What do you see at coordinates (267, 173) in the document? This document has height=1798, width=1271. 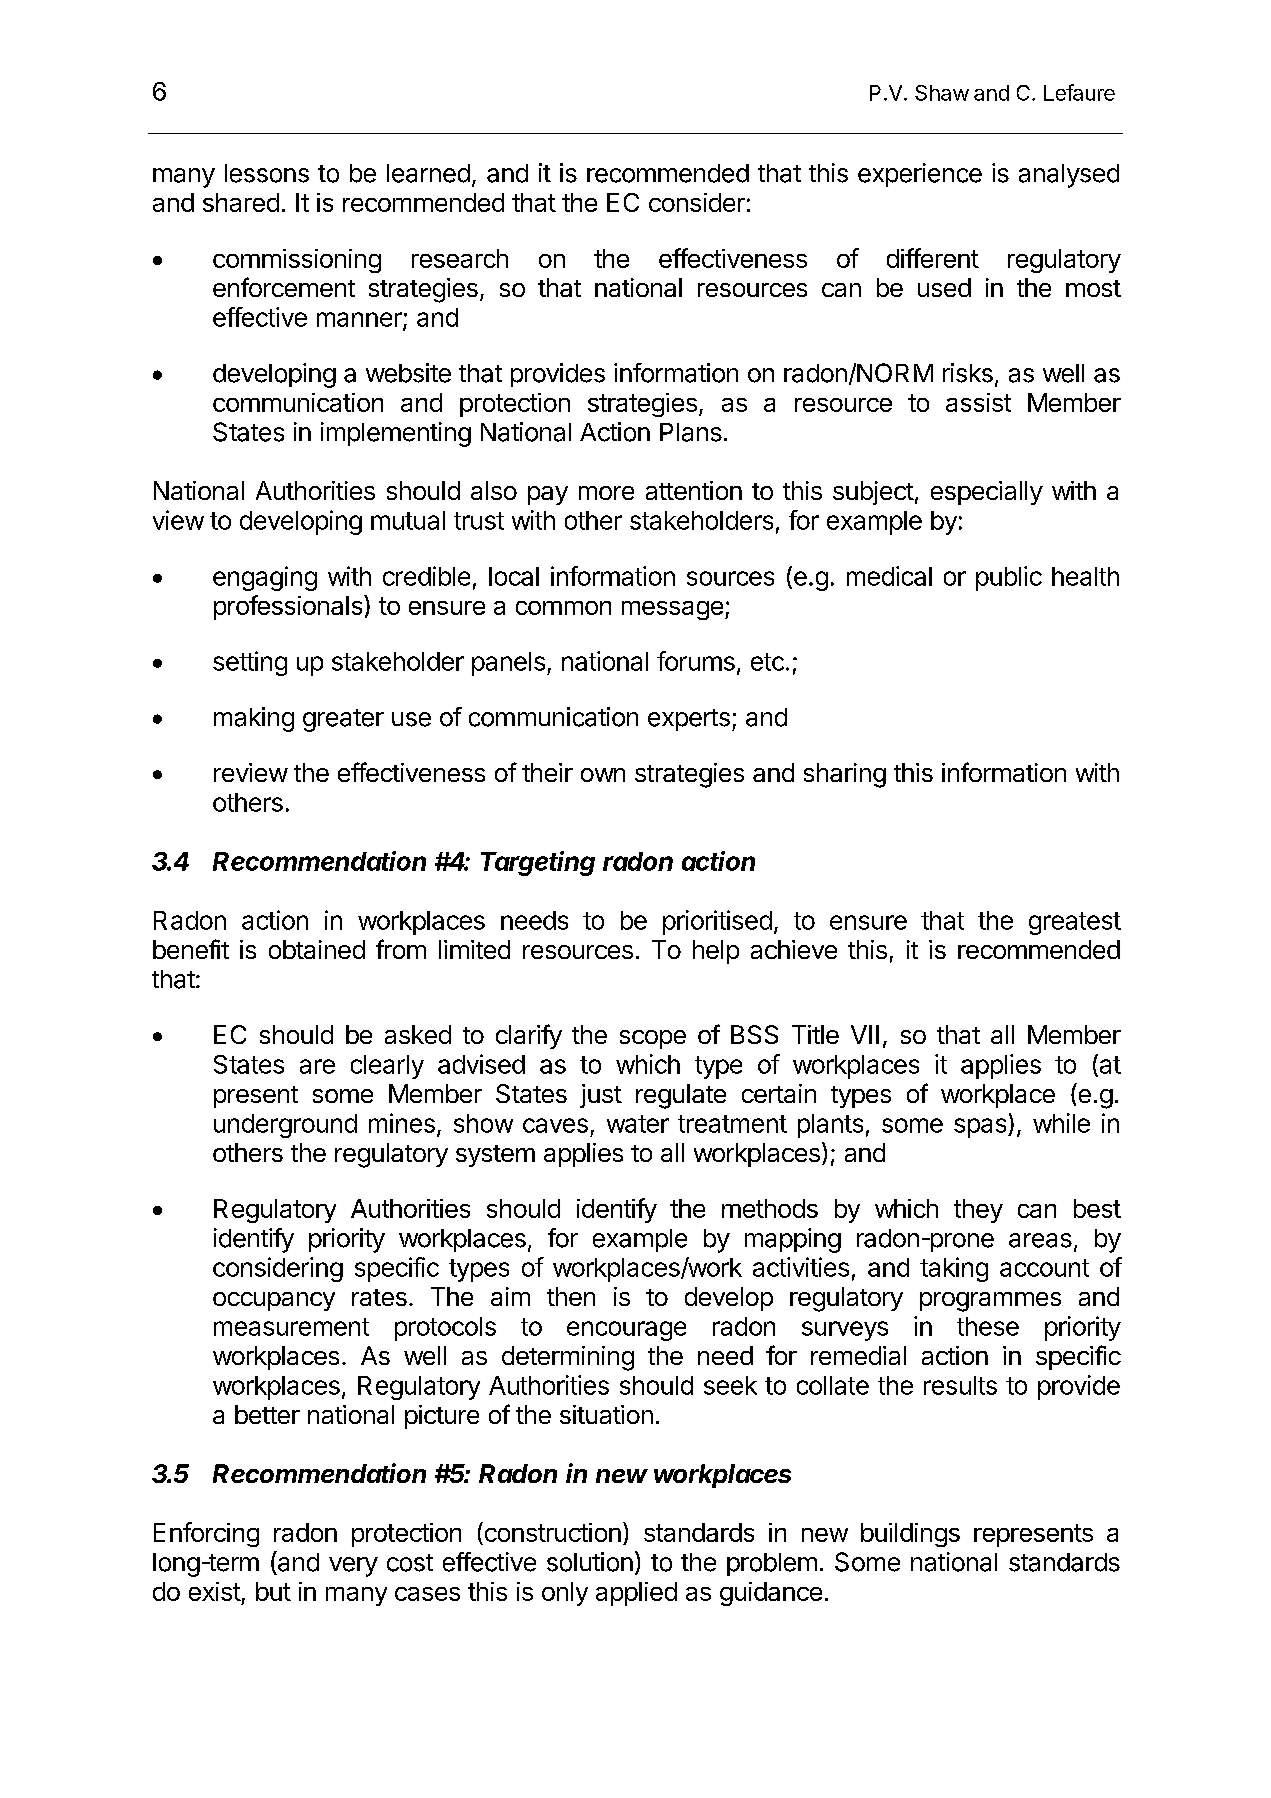 I see `lessons` at bounding box center [267, 173].
